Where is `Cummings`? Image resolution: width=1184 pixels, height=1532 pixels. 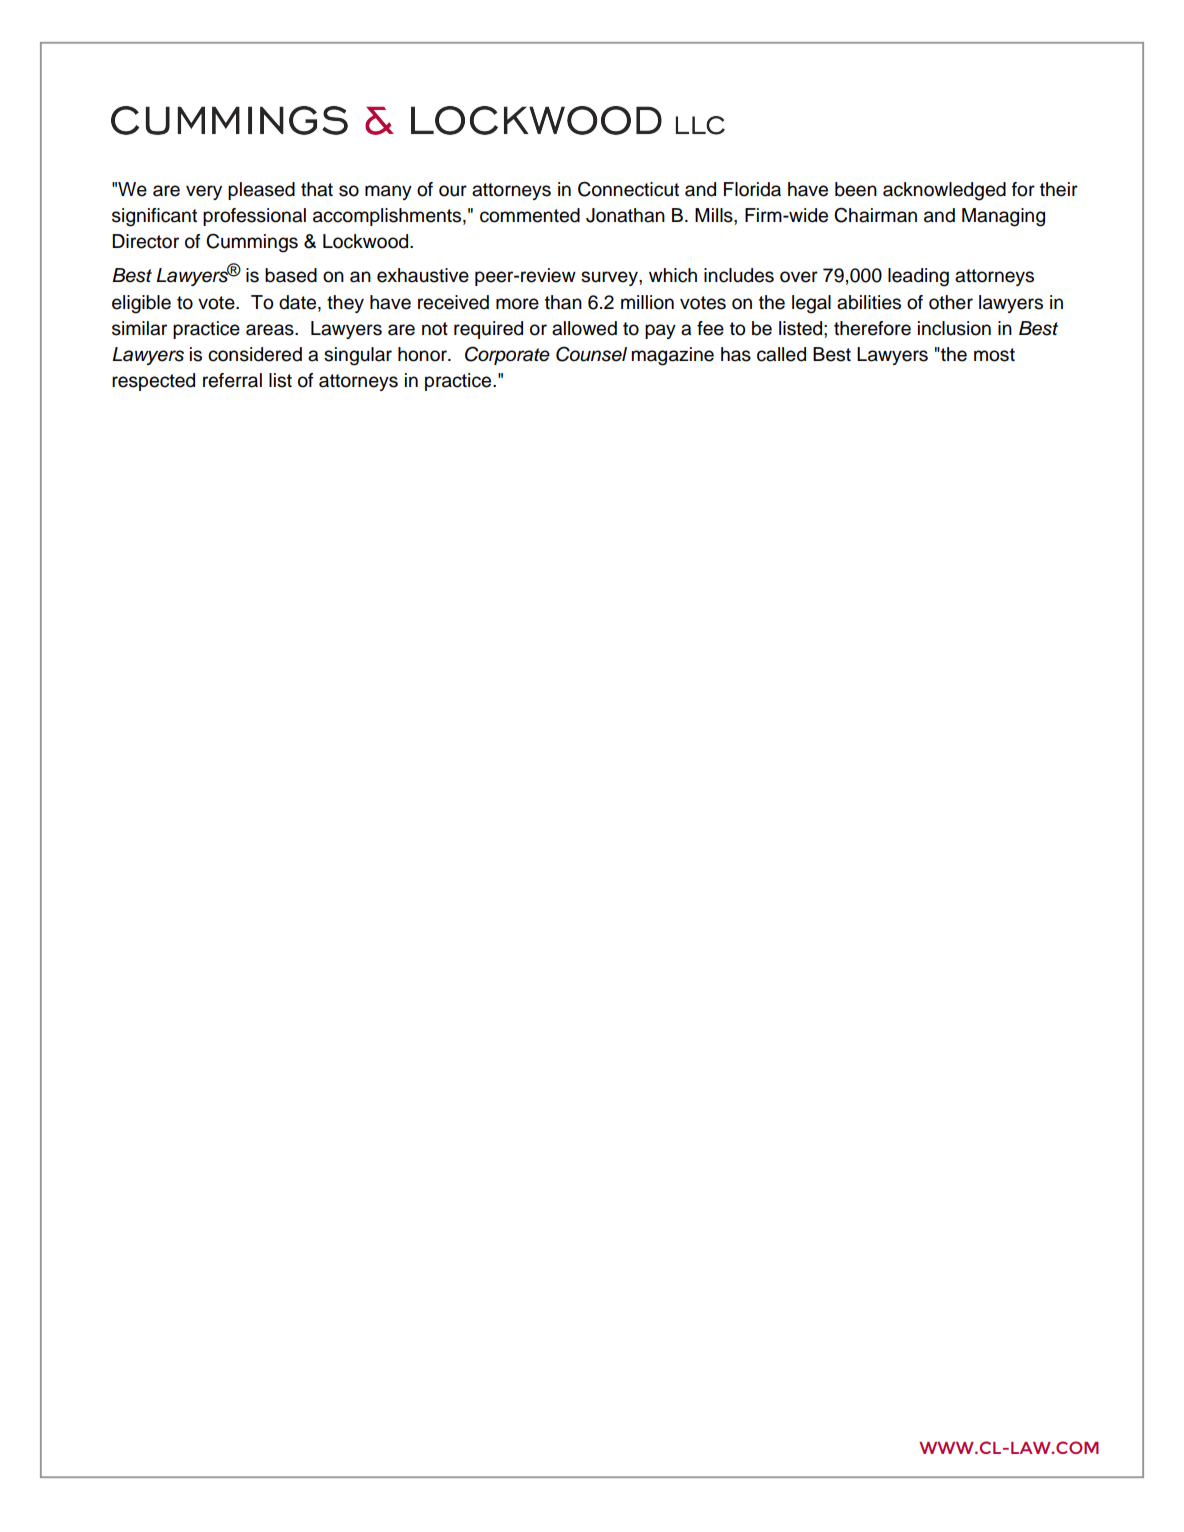 Cummings is located at coordinates (252, 243).
